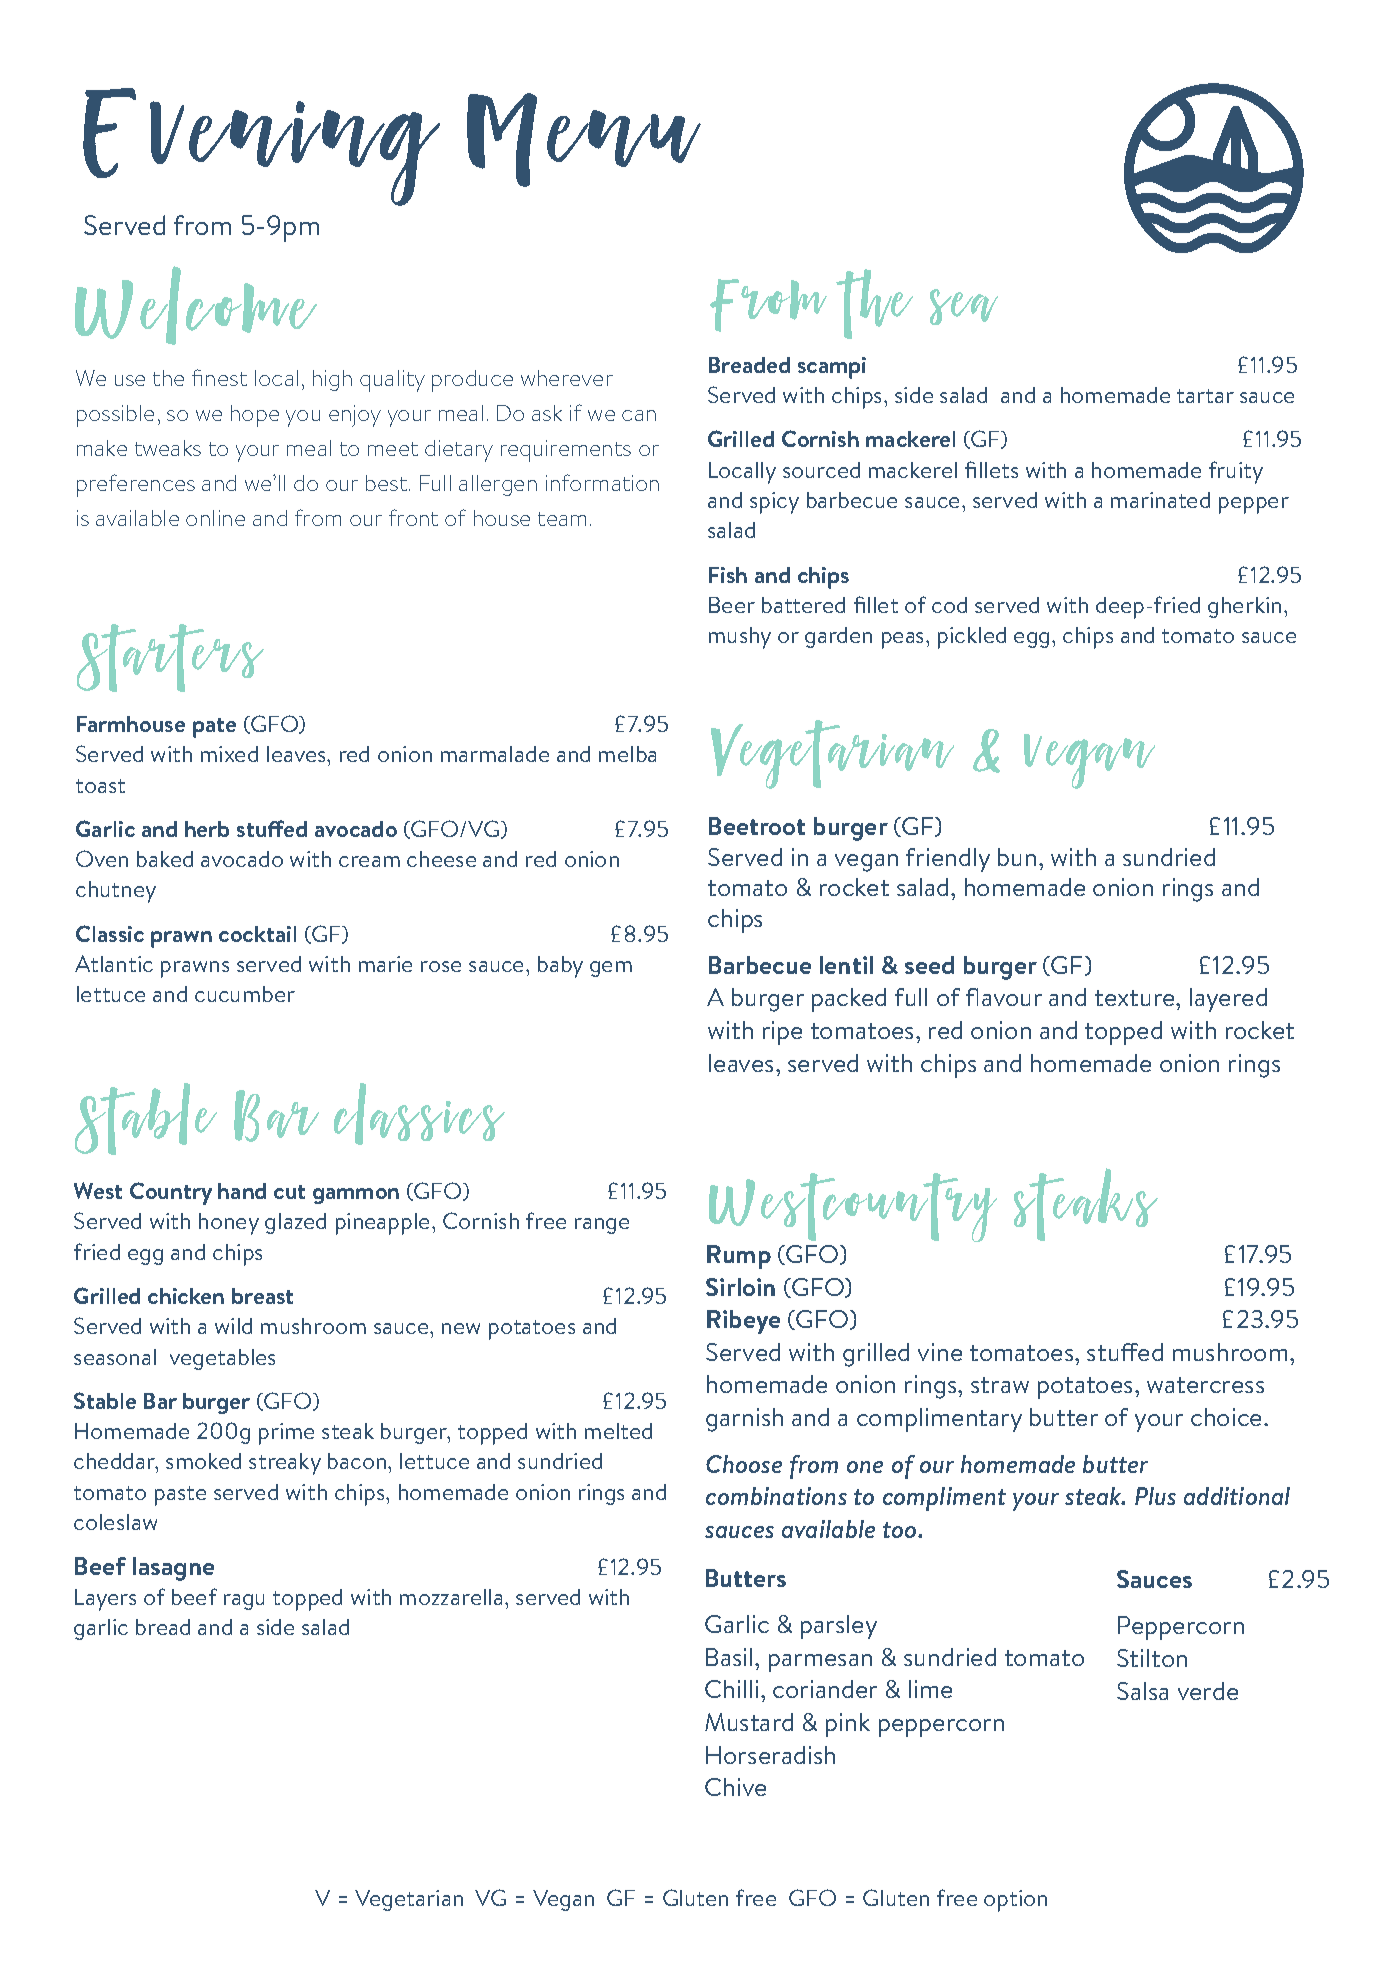 This image has height=1961, width=1387. What do you see at coordinates (611, 969) in the image?
I see `gem` at bounding box center [611, 969].
